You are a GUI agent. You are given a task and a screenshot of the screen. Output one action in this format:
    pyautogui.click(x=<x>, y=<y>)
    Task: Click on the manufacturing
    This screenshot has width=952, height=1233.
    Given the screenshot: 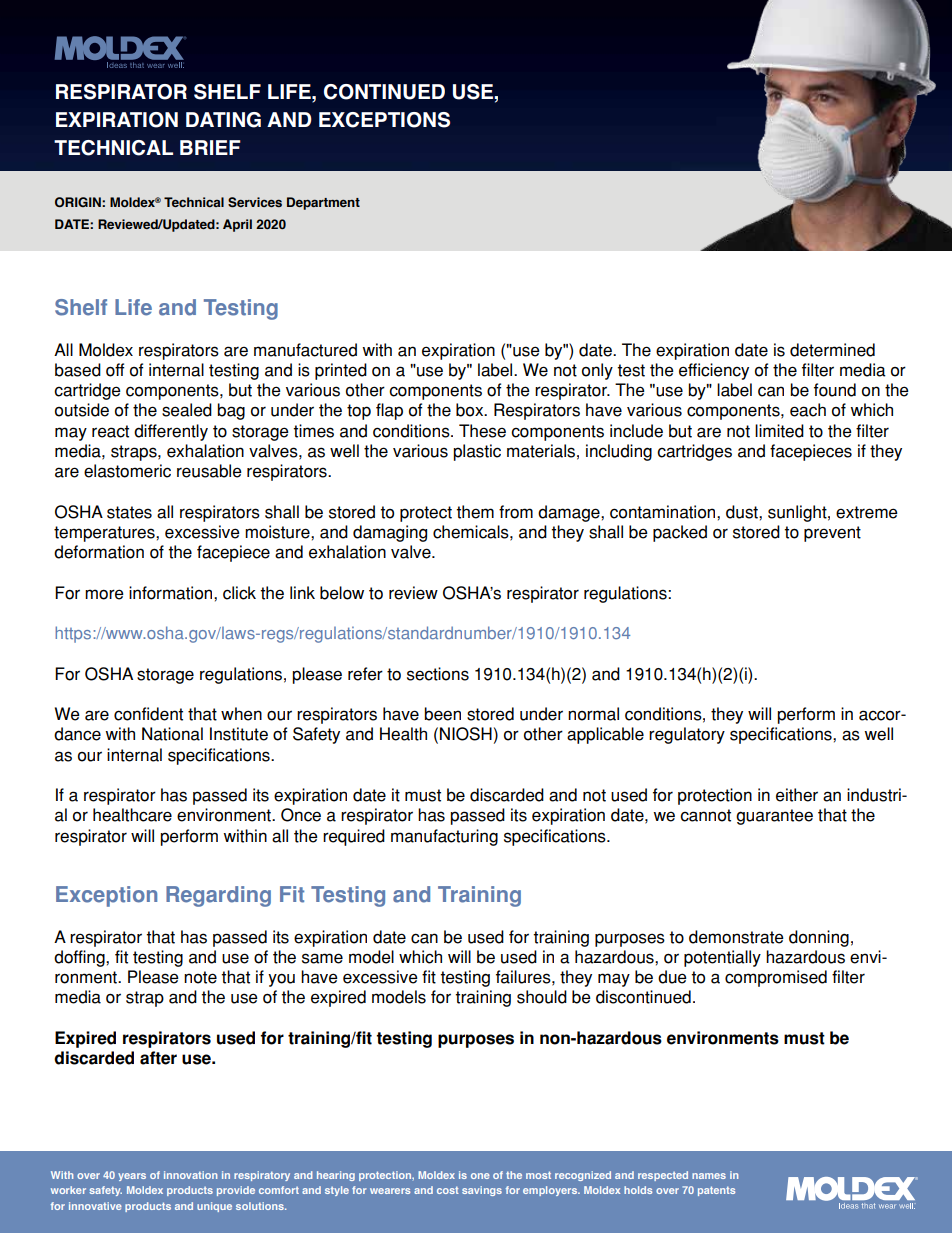 What is the action you would take?
    pyautogui.click(x=444, y=837)
